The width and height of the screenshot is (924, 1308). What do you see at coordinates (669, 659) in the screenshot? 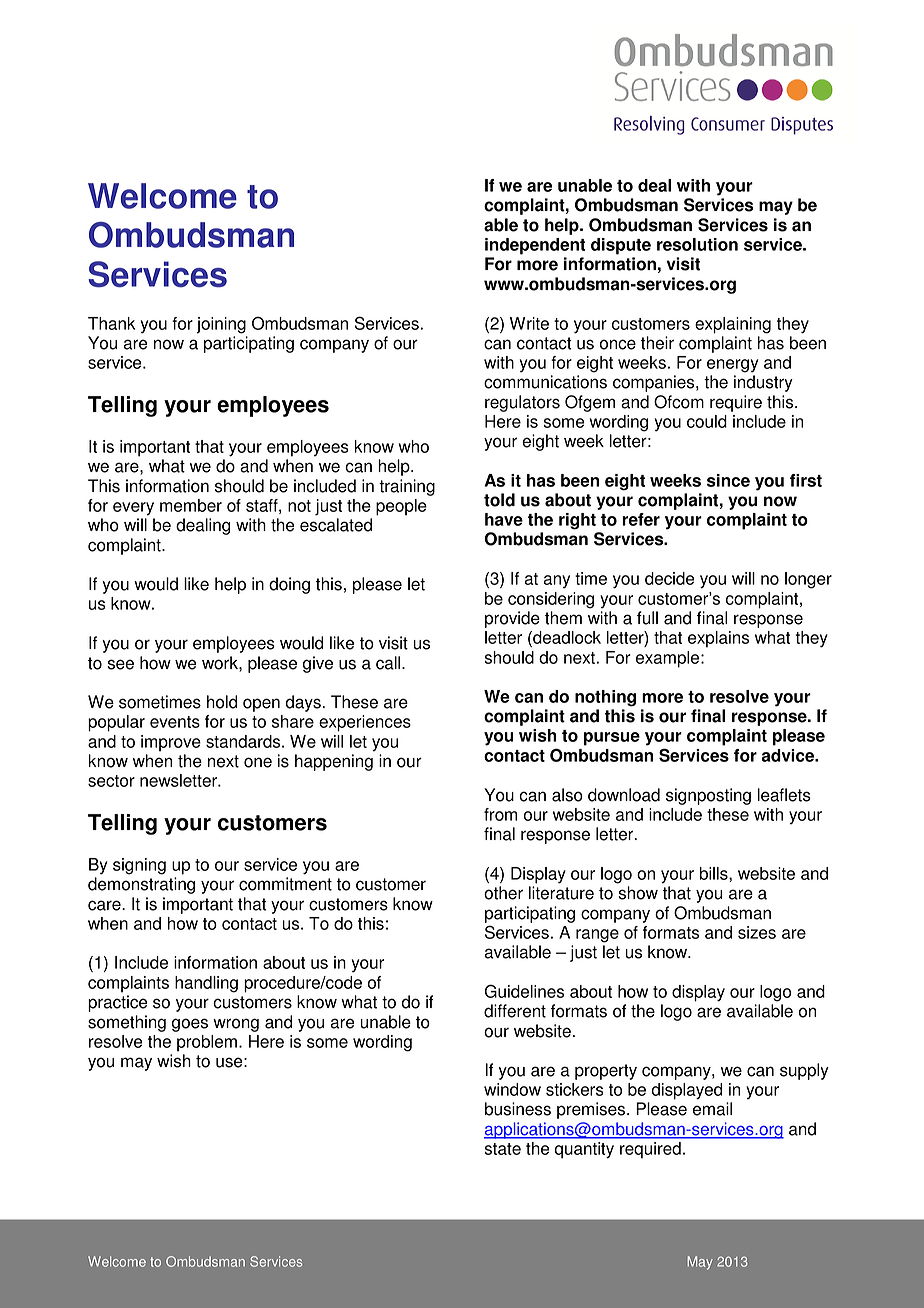
I see `example` at bounding box center [669, 659].
